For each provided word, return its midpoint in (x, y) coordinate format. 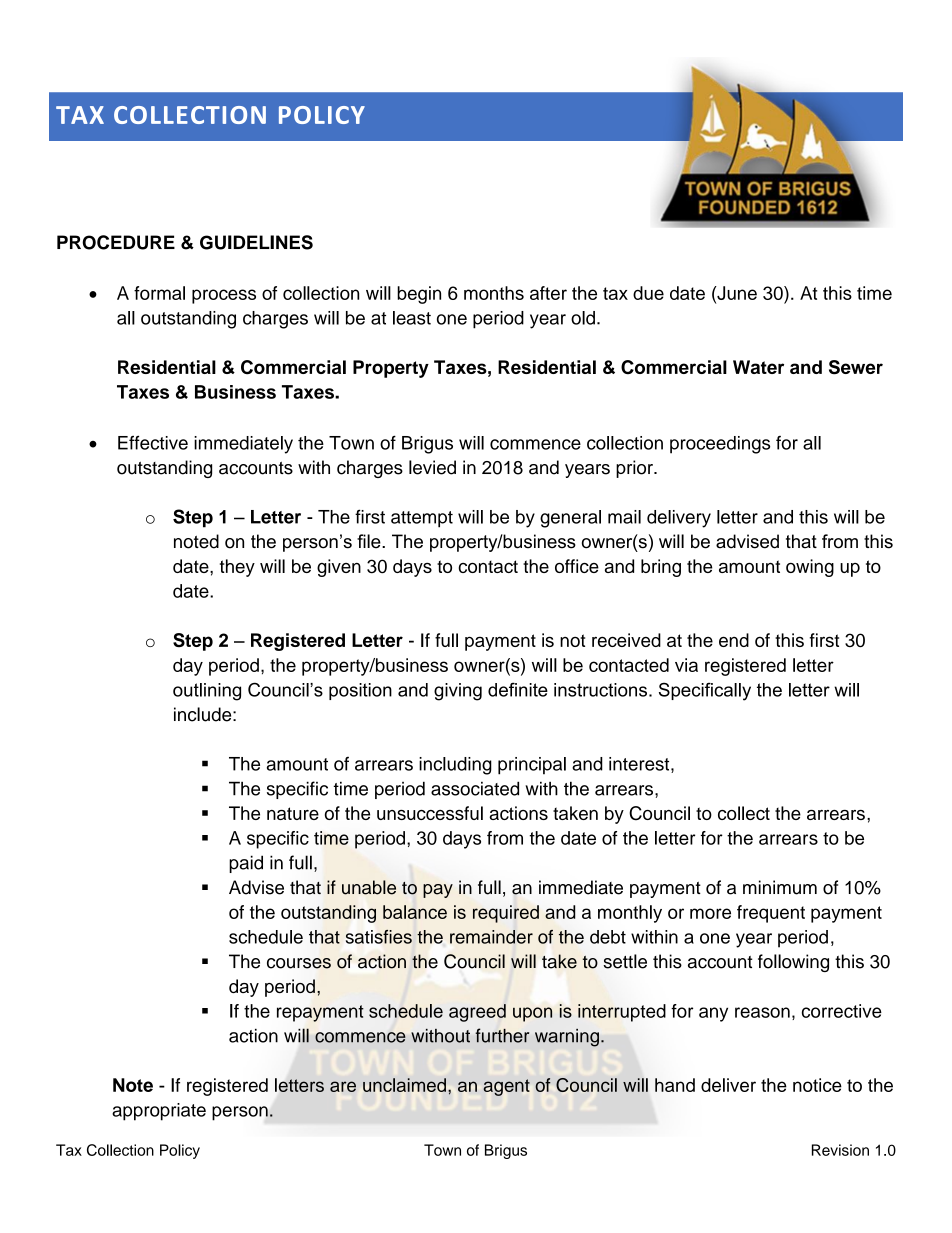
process (224, 296)
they (237, 568)
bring (661, 568)
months (494, 293)
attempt (422, 519)
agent (507, 1087)
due (648, 293)
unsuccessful (430, 813)
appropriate (159, 1112)
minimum (780, 887)
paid (246, 864)
